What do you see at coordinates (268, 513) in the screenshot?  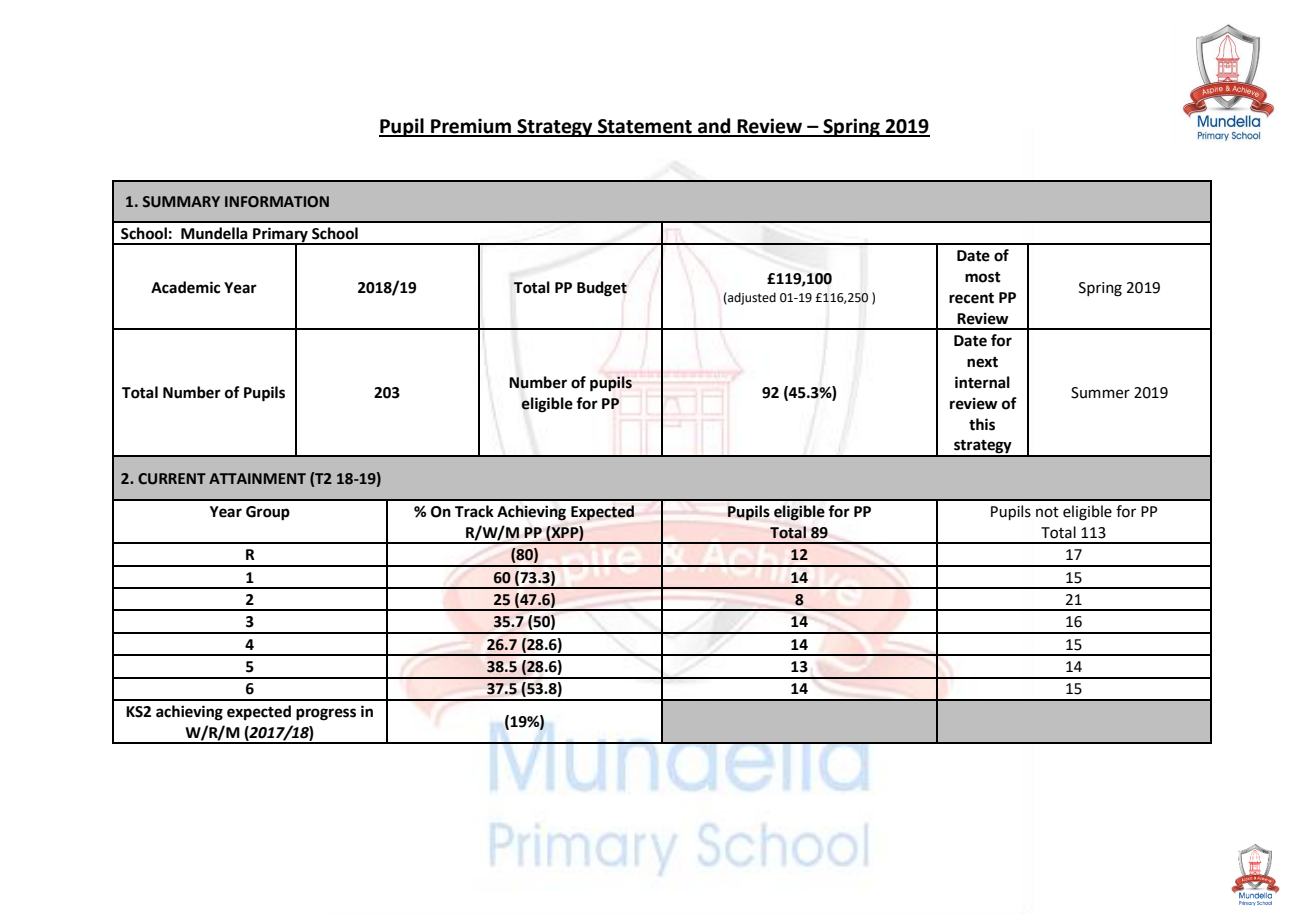 I see `Group` at bounding box center [268, 513].
